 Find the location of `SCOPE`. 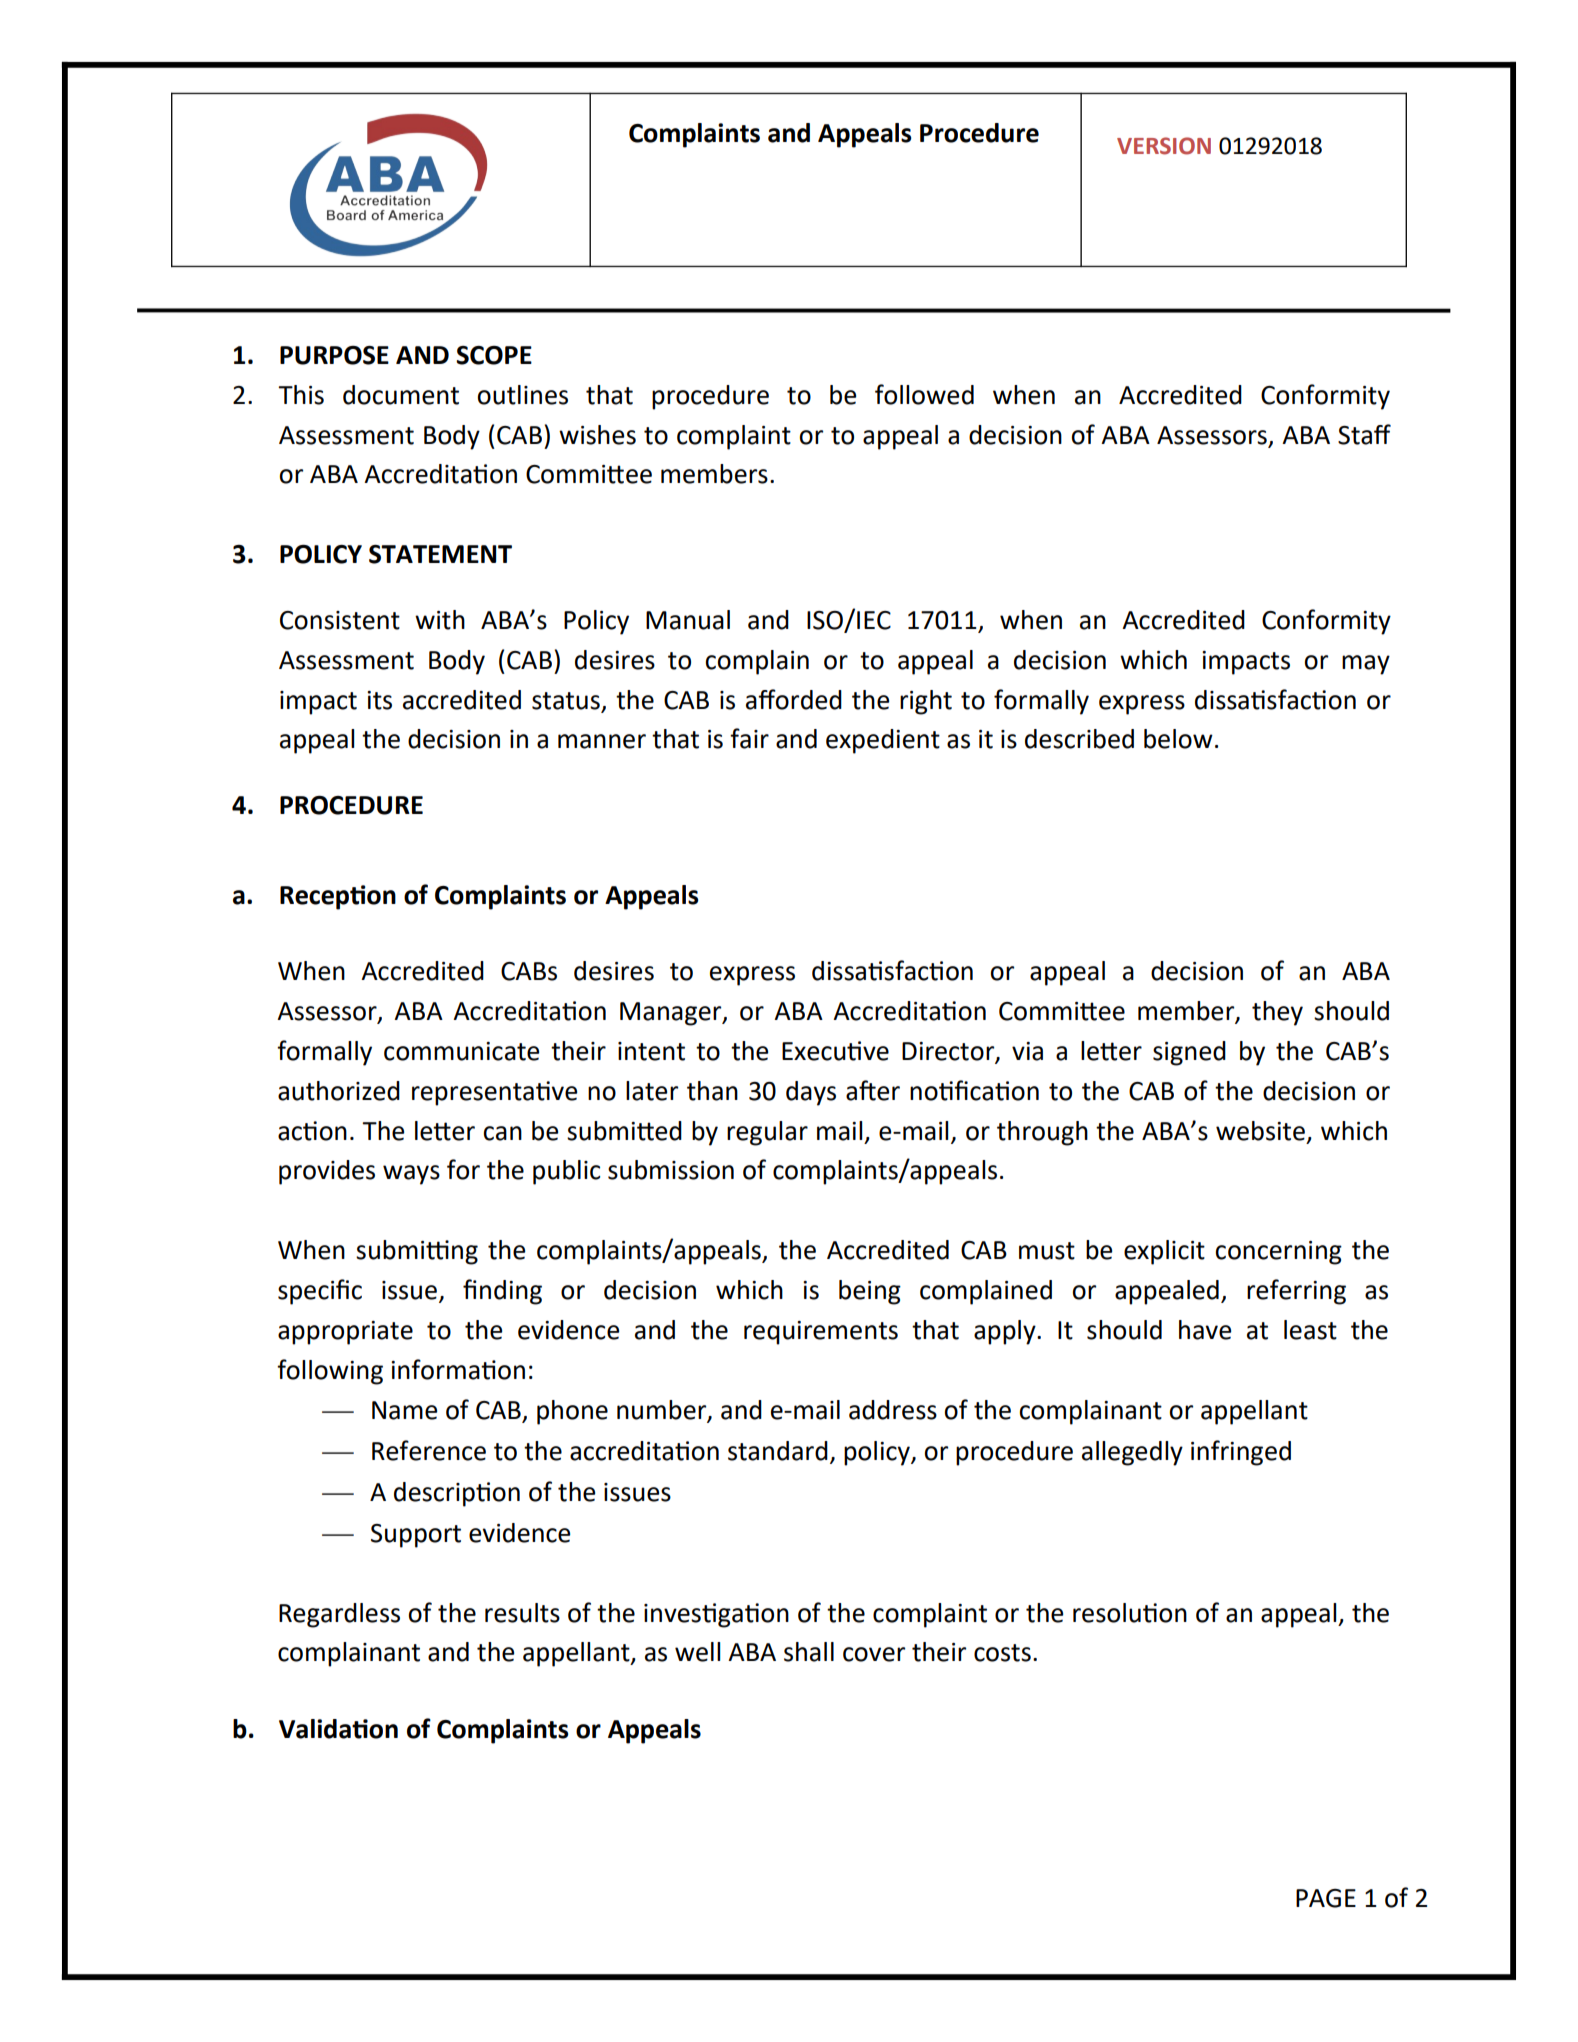

SCOPE is located at coordinates (494, 355).
